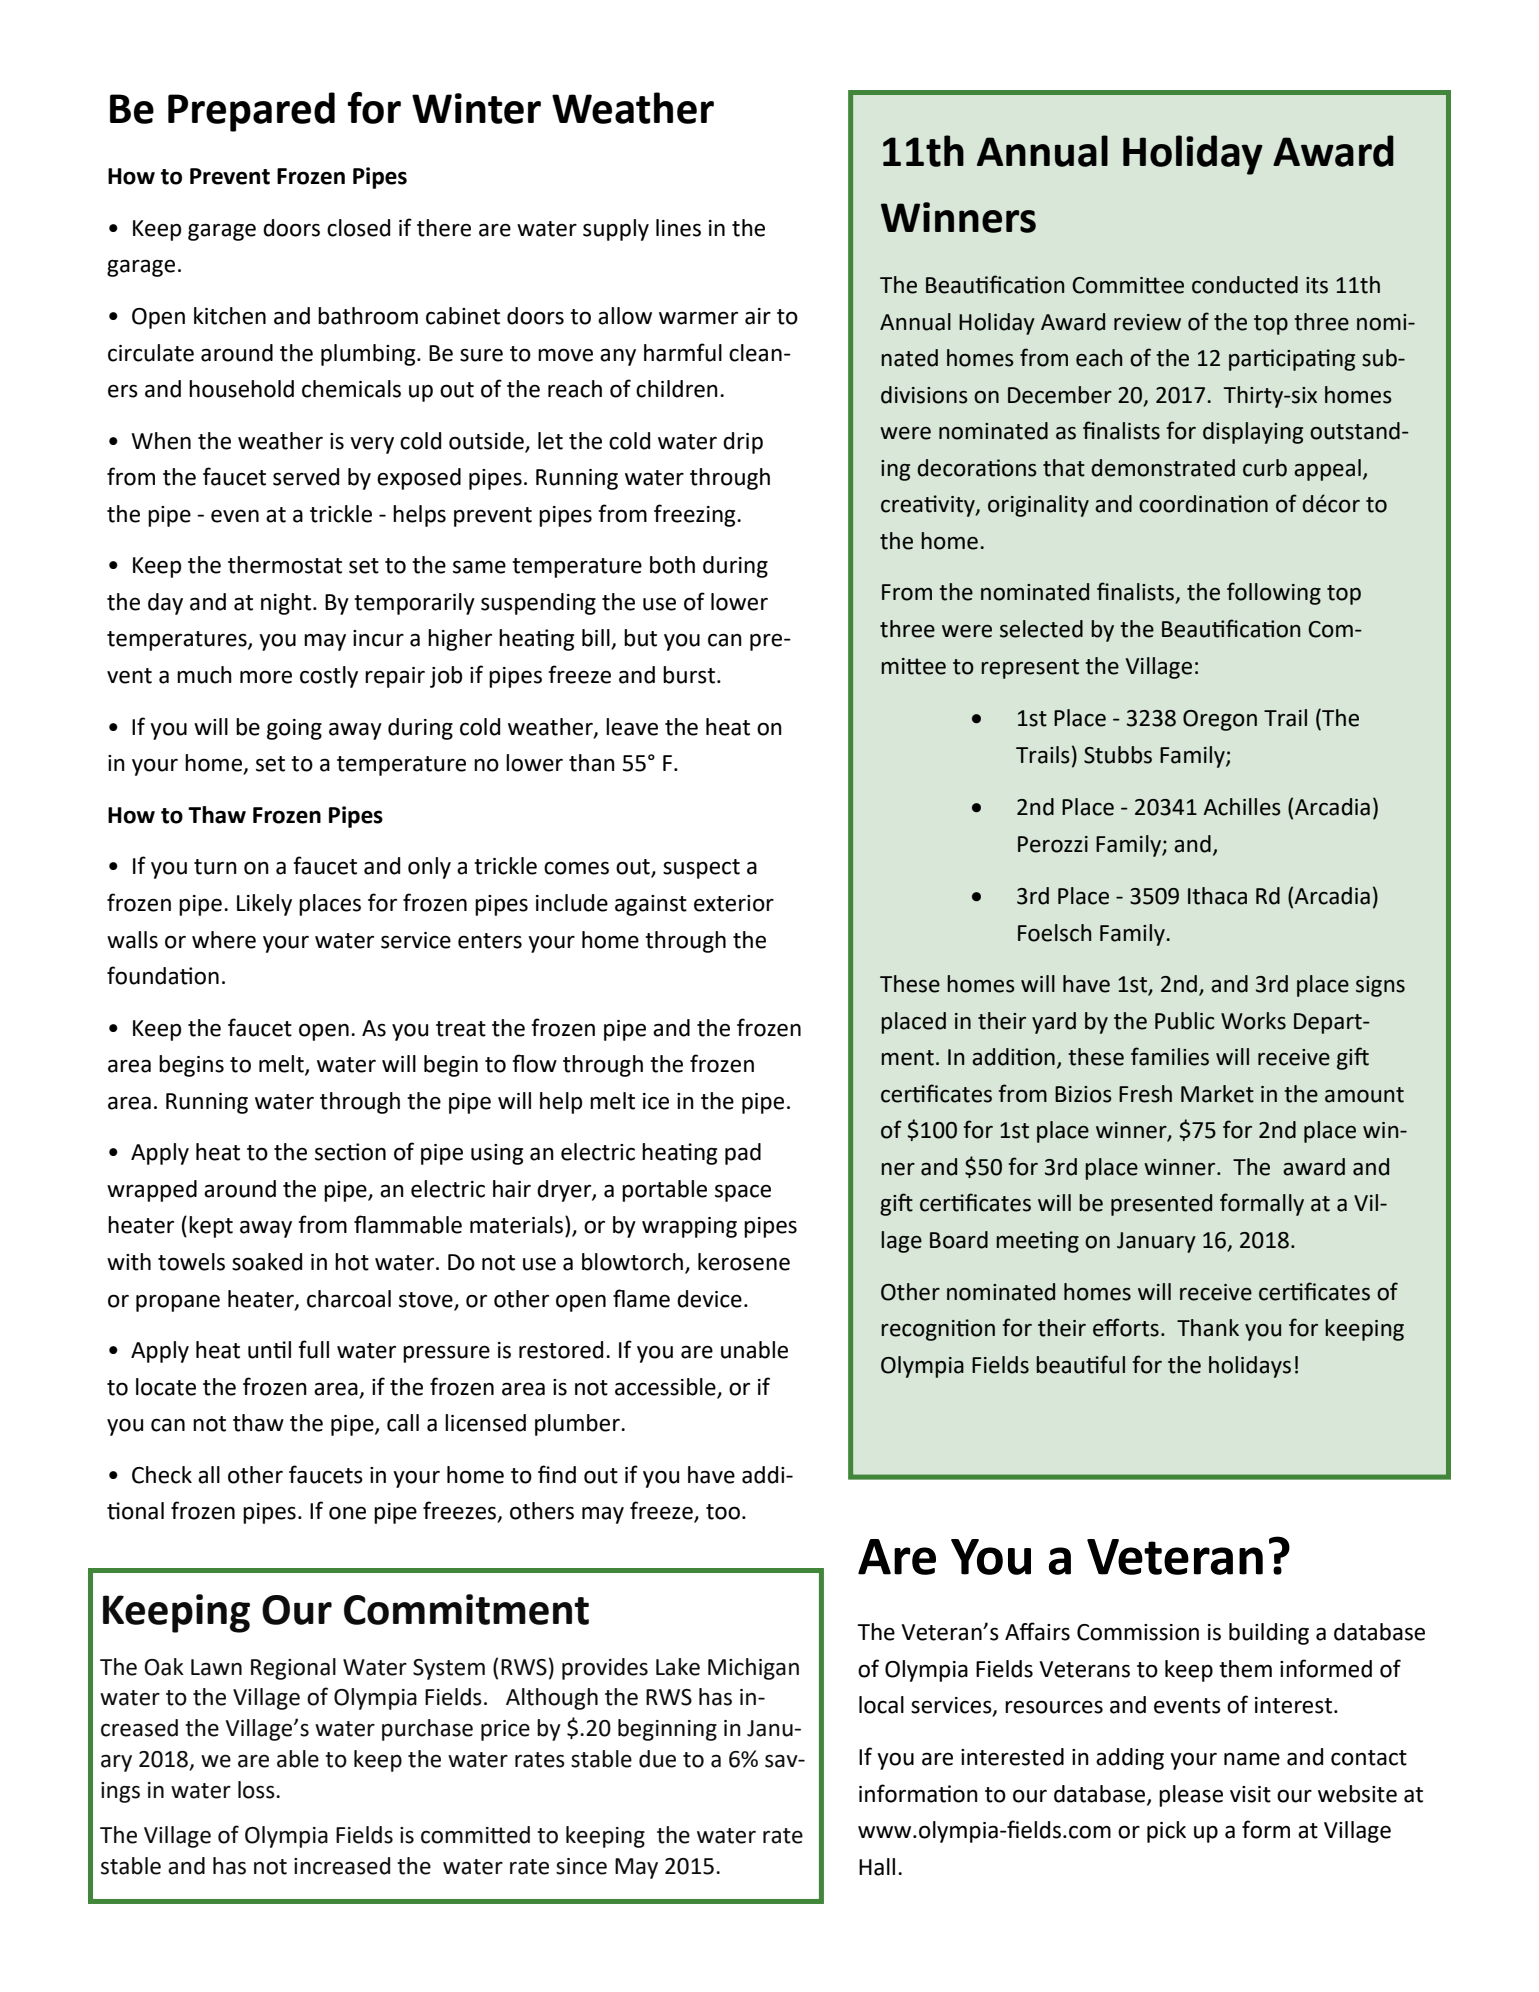 The image size is (1539, 1992). I want to click on visit, so click(1250, 1794).
